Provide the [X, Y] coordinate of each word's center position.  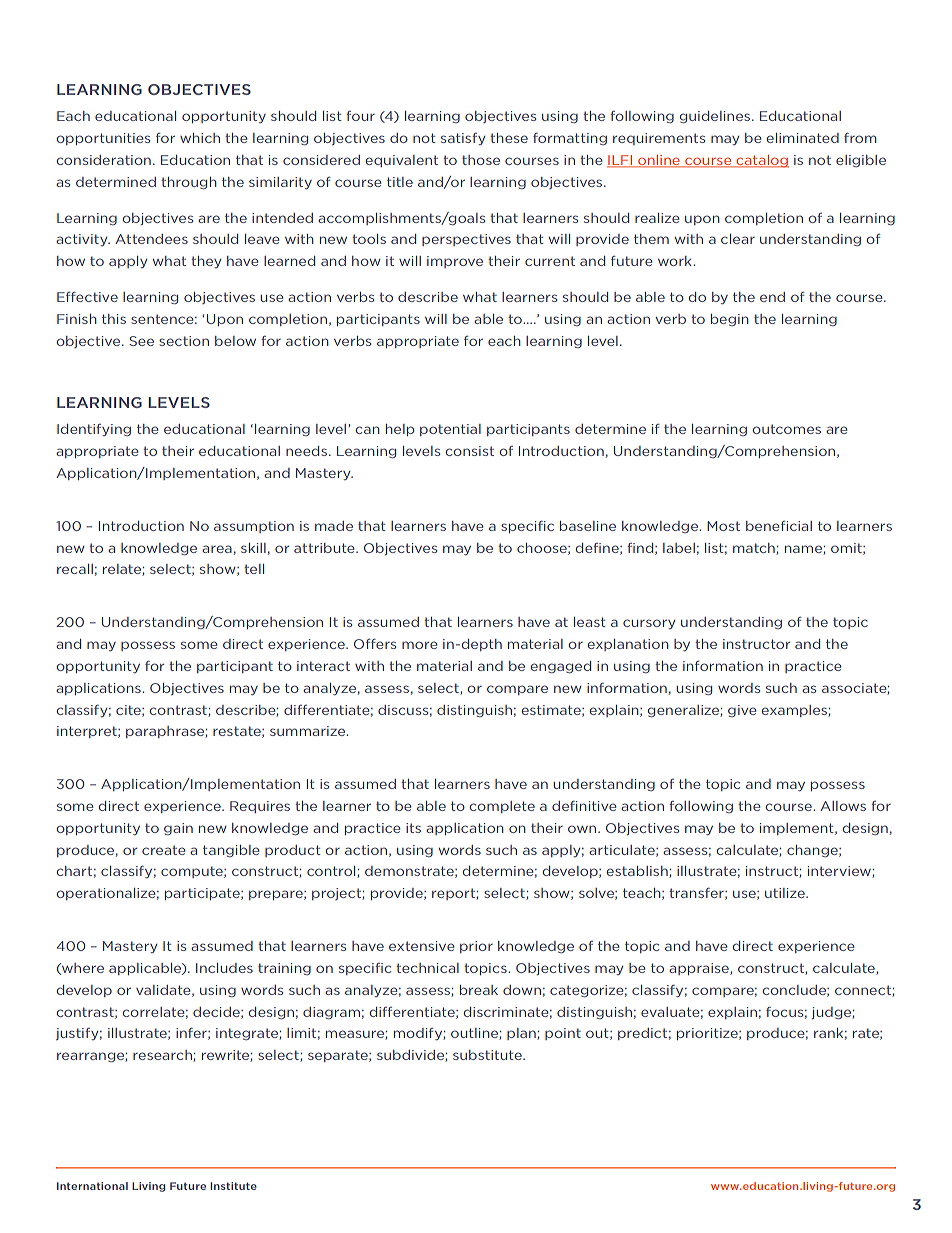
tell [254, 569]
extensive [421, 946]
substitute [488, 1055]
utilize [786, 893]
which [200, 138]
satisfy [463, 139]
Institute [233, 1186]
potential [450, 430]
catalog [761, 161]
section [184, 341]
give [742, 711]
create [163, 850]
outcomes [786, 429]
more [419, 645]
